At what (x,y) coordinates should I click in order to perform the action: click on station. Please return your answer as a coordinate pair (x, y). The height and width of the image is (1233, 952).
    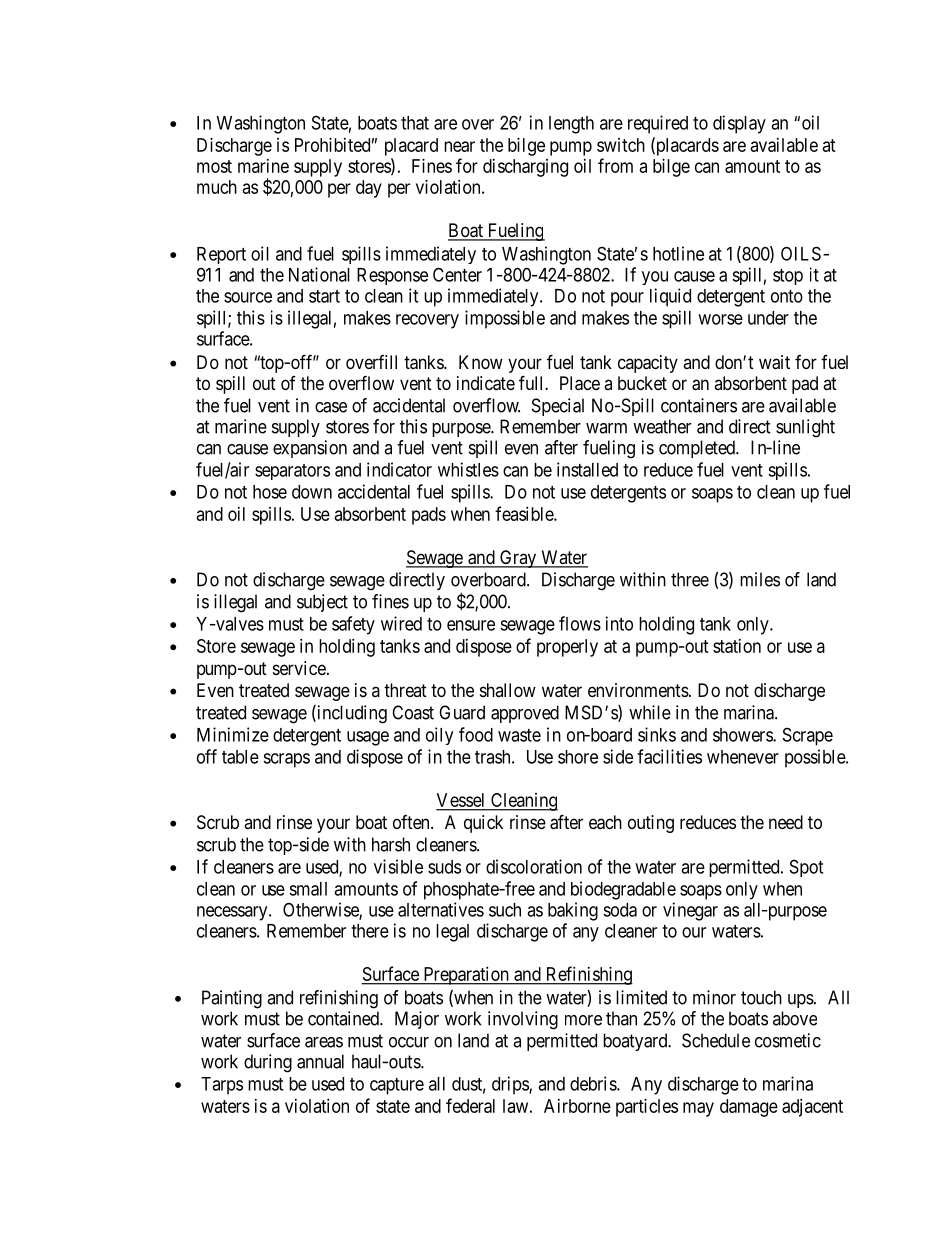
    Looking at the image, I should click on (737, 646).
